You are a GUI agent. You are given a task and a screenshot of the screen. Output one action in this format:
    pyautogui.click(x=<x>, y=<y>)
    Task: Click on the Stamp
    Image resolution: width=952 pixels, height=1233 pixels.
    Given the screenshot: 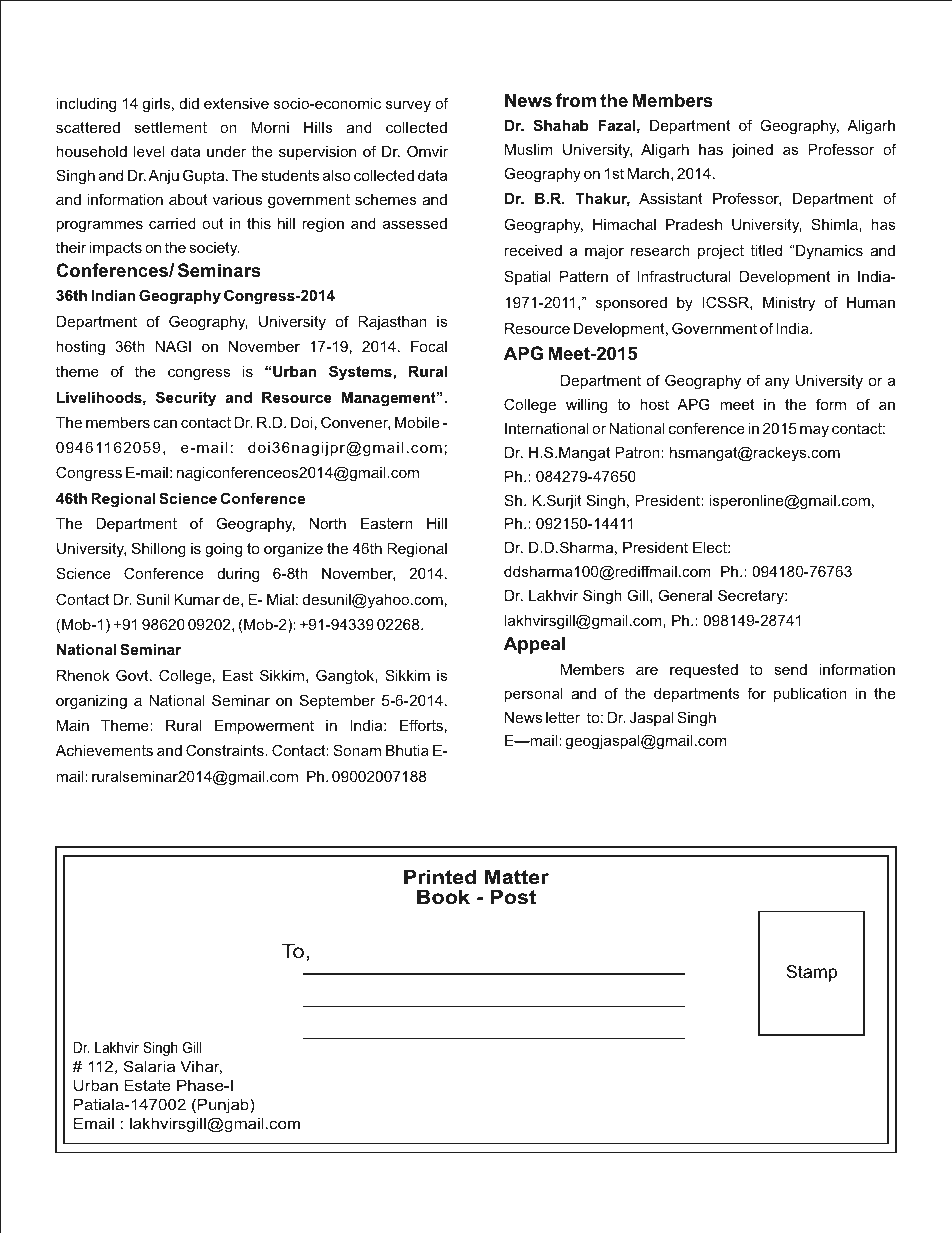 What is the action you would take?
    pyautogui.click(x=811, y=973)
